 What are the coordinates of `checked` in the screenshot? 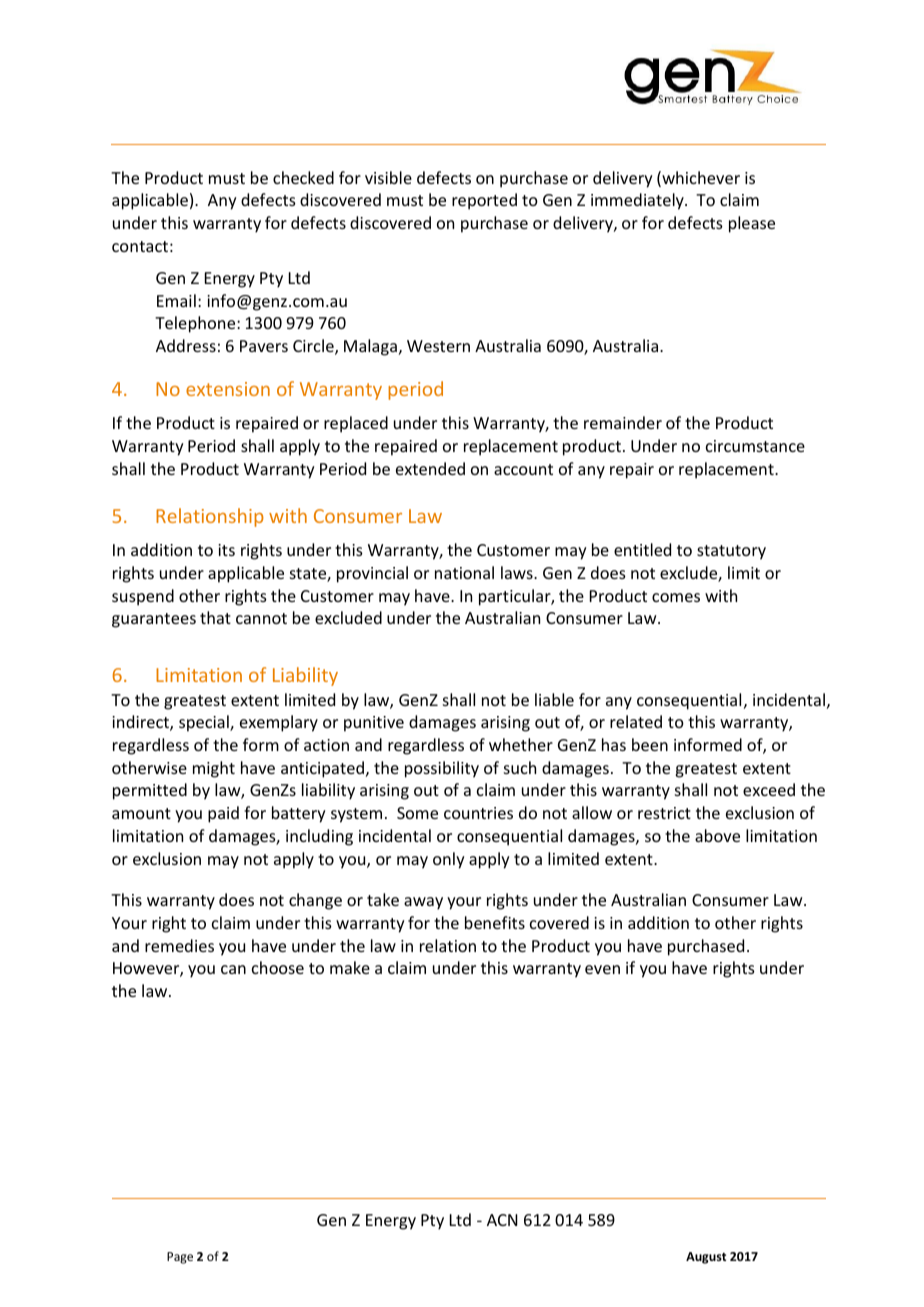 It's located at (303, 177).
